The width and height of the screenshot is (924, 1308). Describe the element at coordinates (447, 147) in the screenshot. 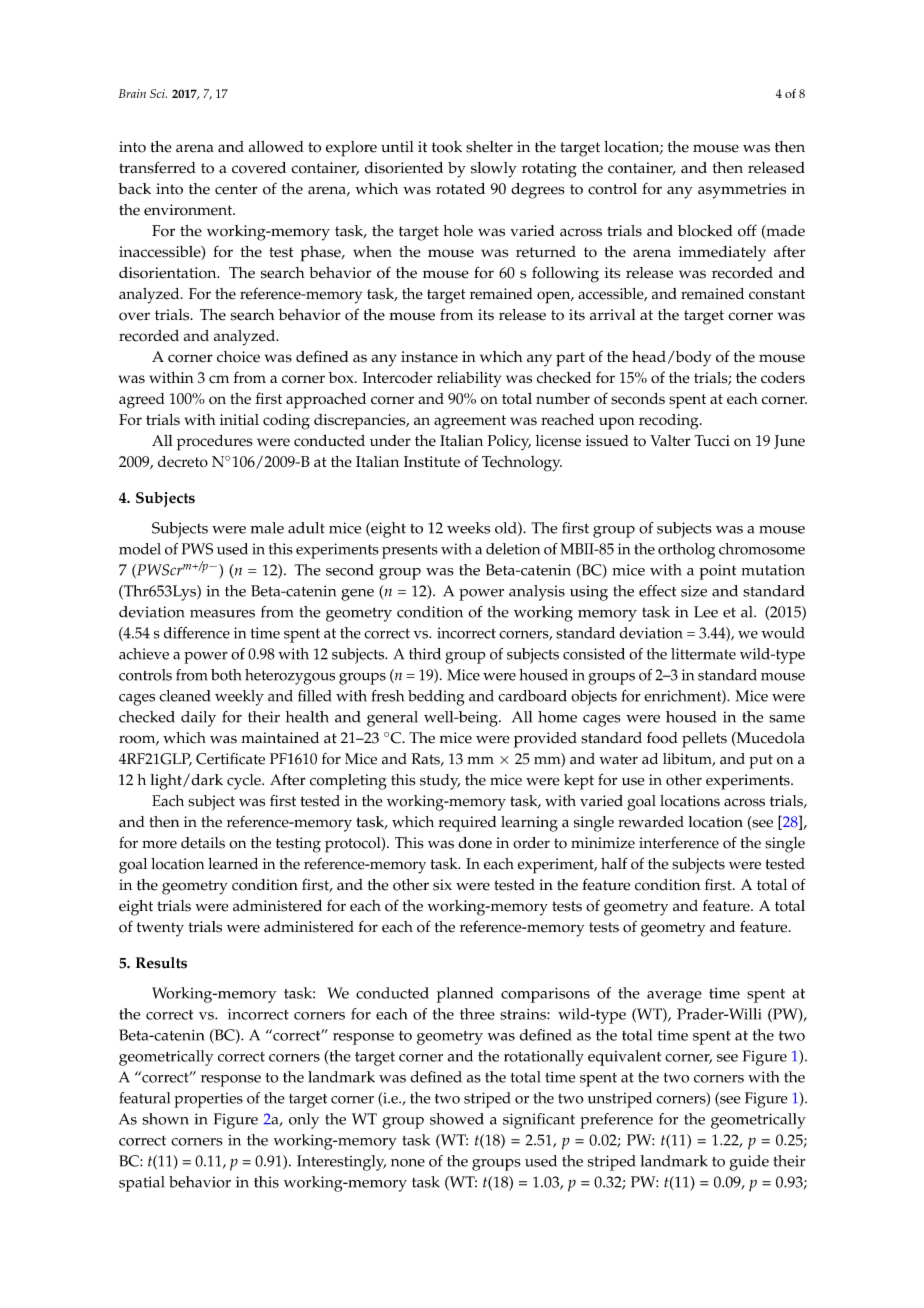

I see `took` at that location.
